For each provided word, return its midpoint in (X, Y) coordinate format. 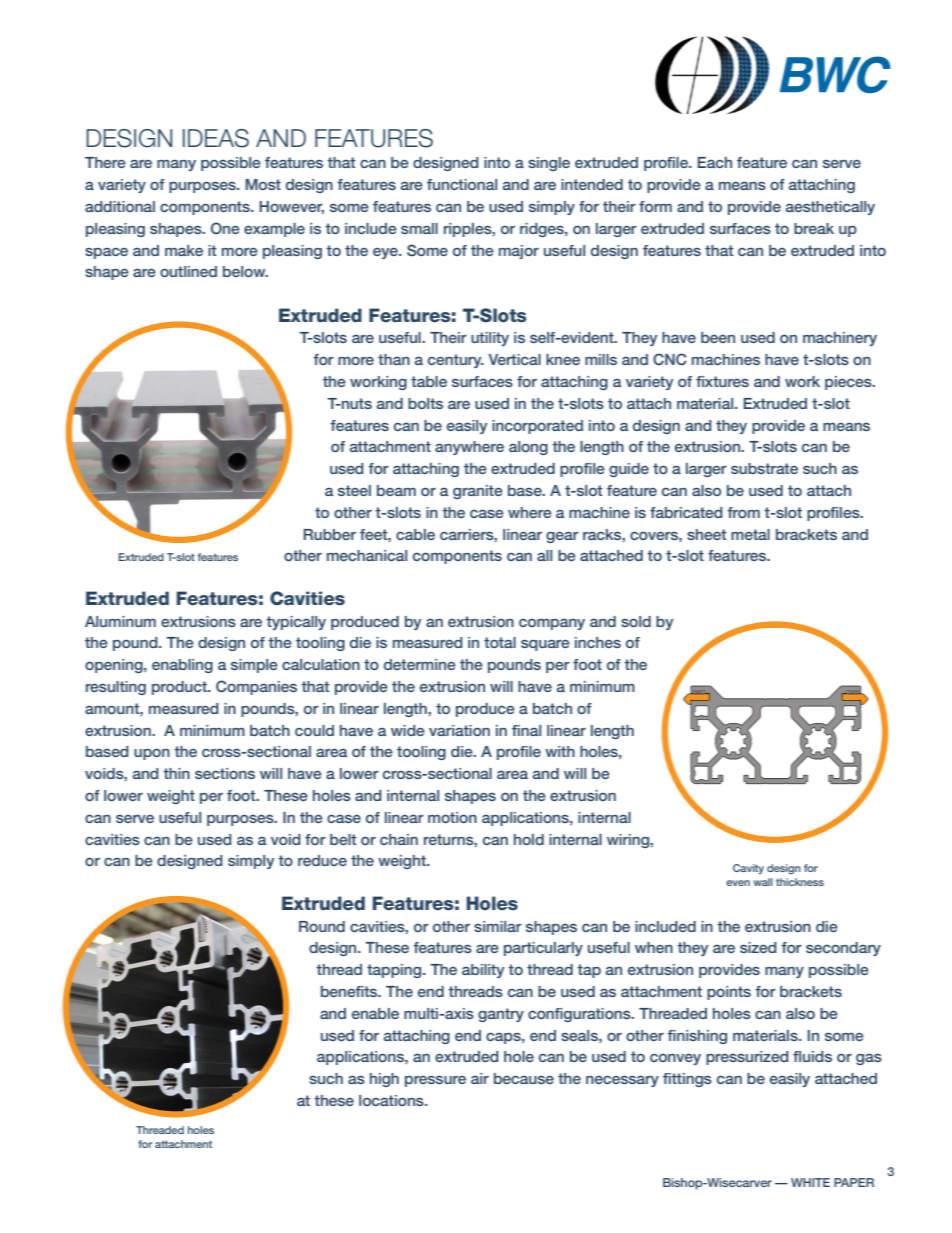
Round (322, 926)
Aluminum (120, 621)
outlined (188, 271)
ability (483, 971)
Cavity (748, 869)
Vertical (514, 359)
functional (462, 184)
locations (392, 1100)
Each (715, 162)
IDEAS (216, 138)
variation (459, 730)
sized (758, 947)
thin (176, 773)
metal (750, 534)
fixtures (722, 381)
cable (415, 534)
